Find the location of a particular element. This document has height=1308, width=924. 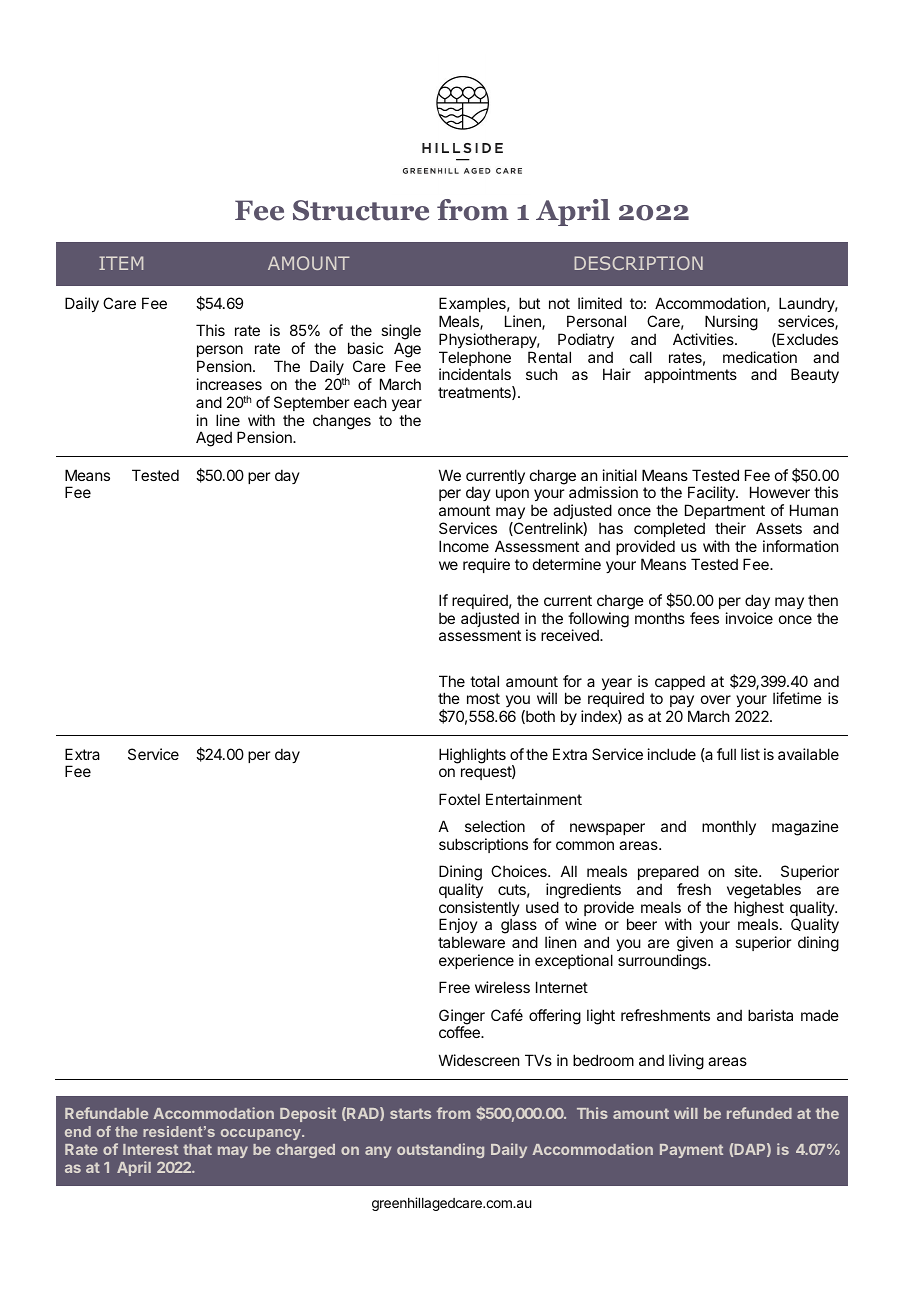

total is located at coordinates (484, 681).
